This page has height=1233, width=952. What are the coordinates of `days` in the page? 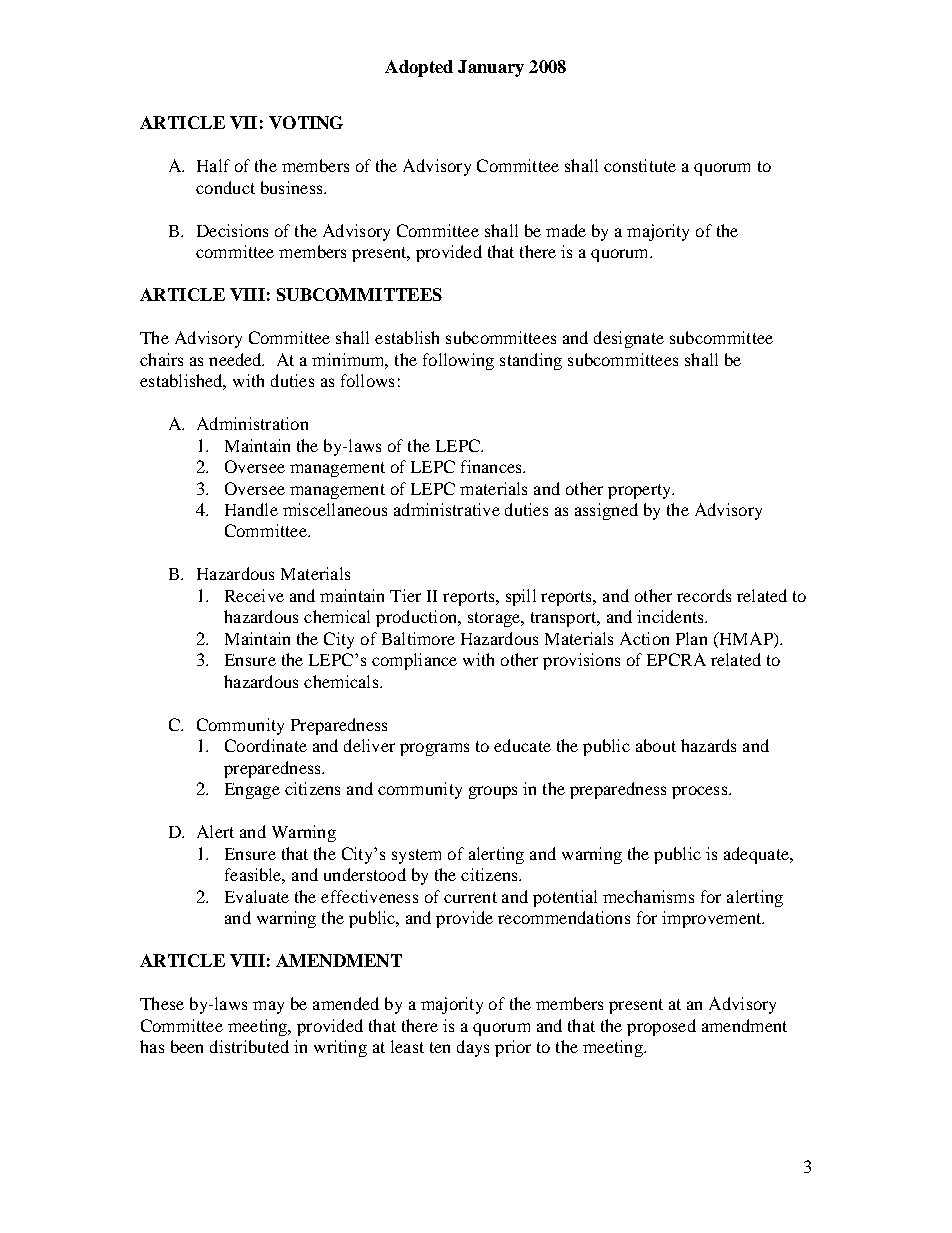 It's located at (473, 1048).
